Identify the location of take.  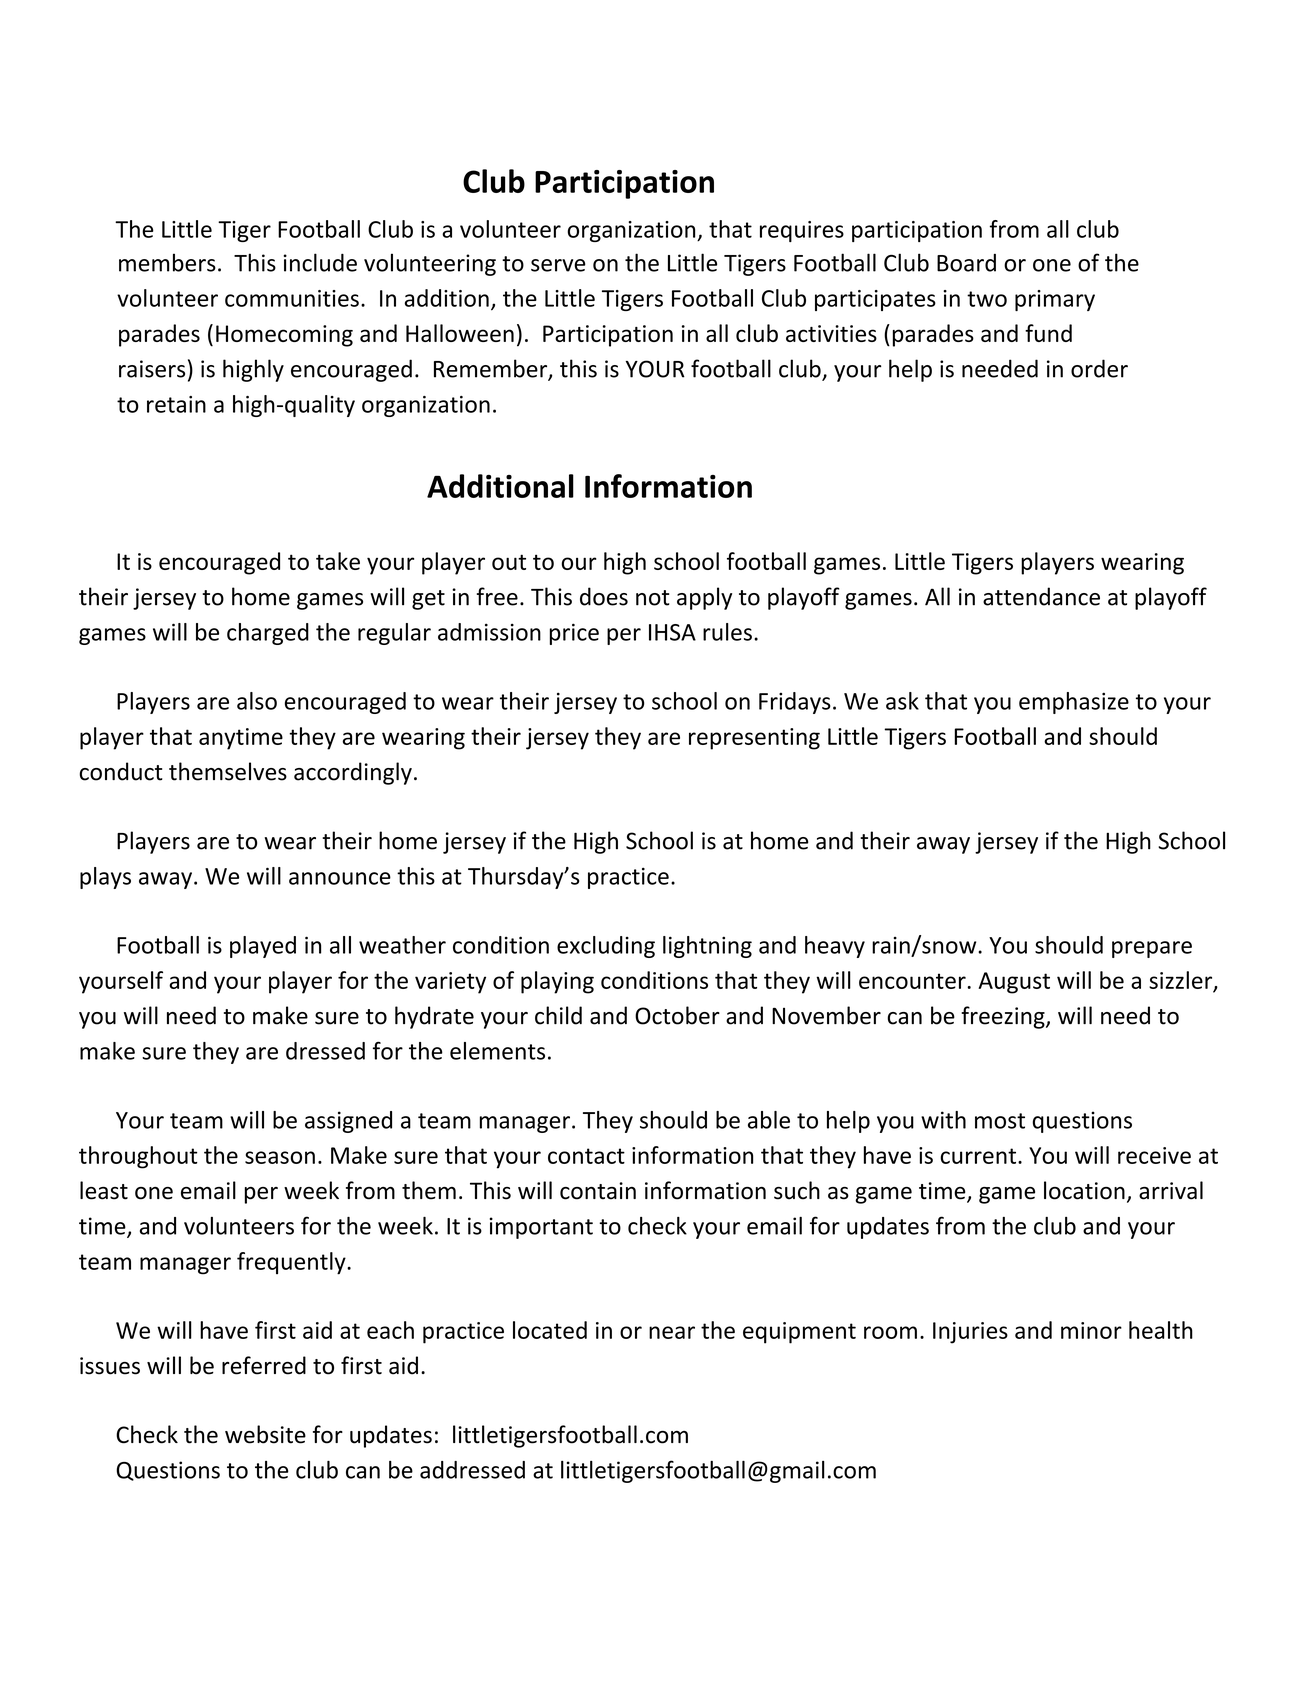
(338, 561).
